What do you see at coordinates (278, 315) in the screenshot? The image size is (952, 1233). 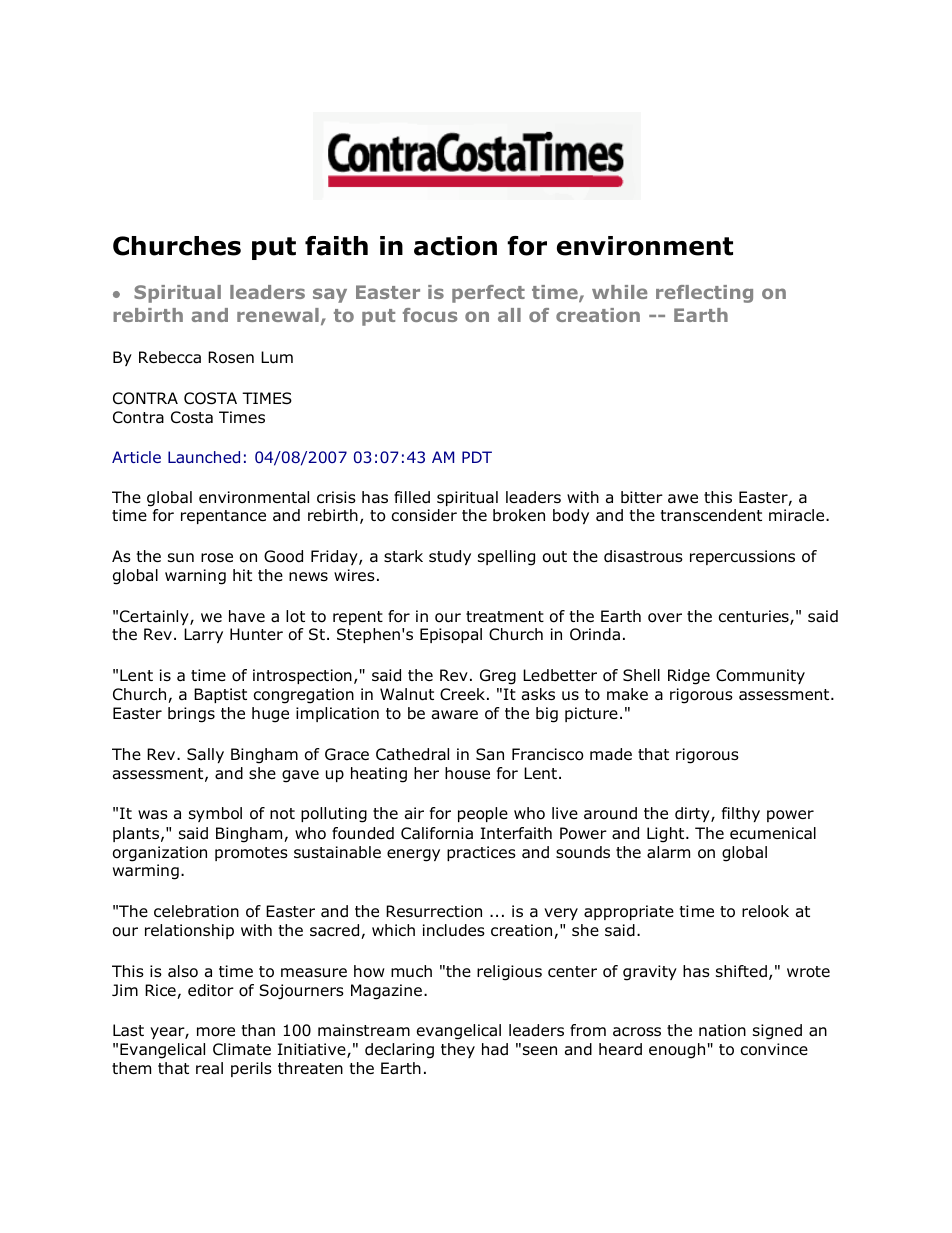 I see `renewal` at bounding box center [278, 315].
